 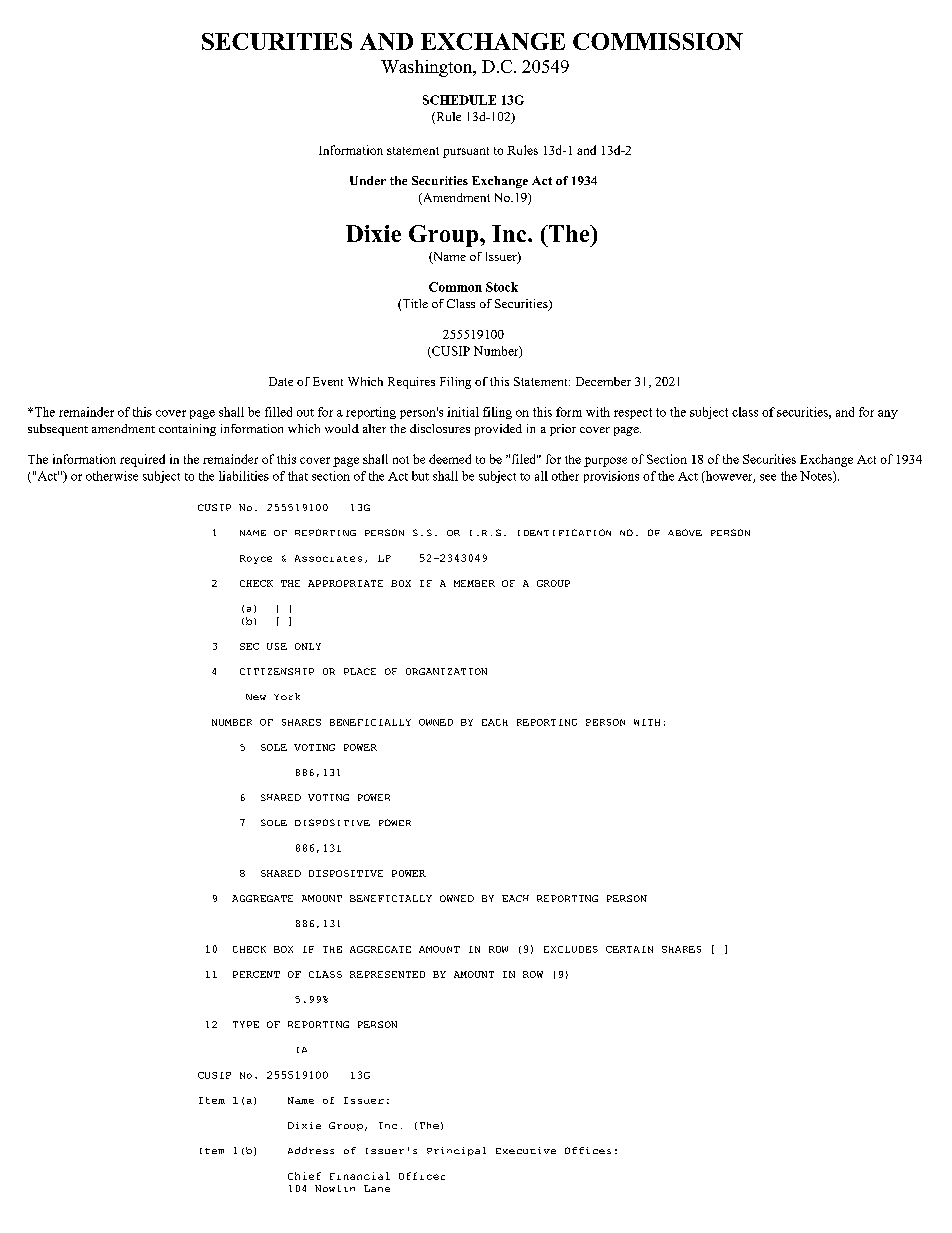 What do you see at coordinates (368, 180) in the screenshot?
I see `Under` at bounding box center [368, 180].
